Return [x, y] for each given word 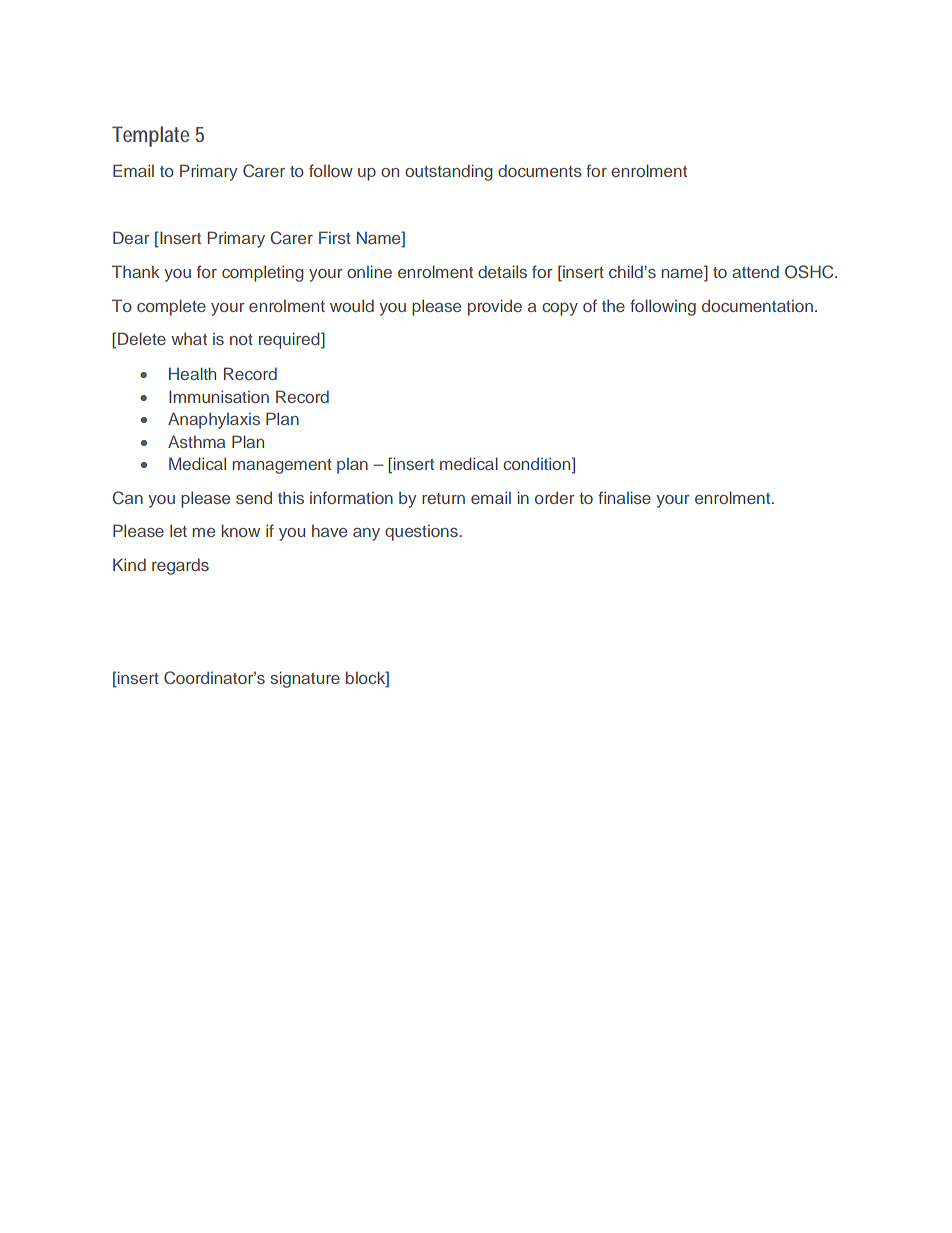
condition [538, 463]
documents [540, 170]
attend [755, 271]
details [502, 271]
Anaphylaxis [214, 420]
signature [305, 679]
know [241, 530]
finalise [624, 497]
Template [150, 136]
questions [421, 532]
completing [263, 273]
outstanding [449, 172]
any [366, 534]
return [443, 498]
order [555, 497]
